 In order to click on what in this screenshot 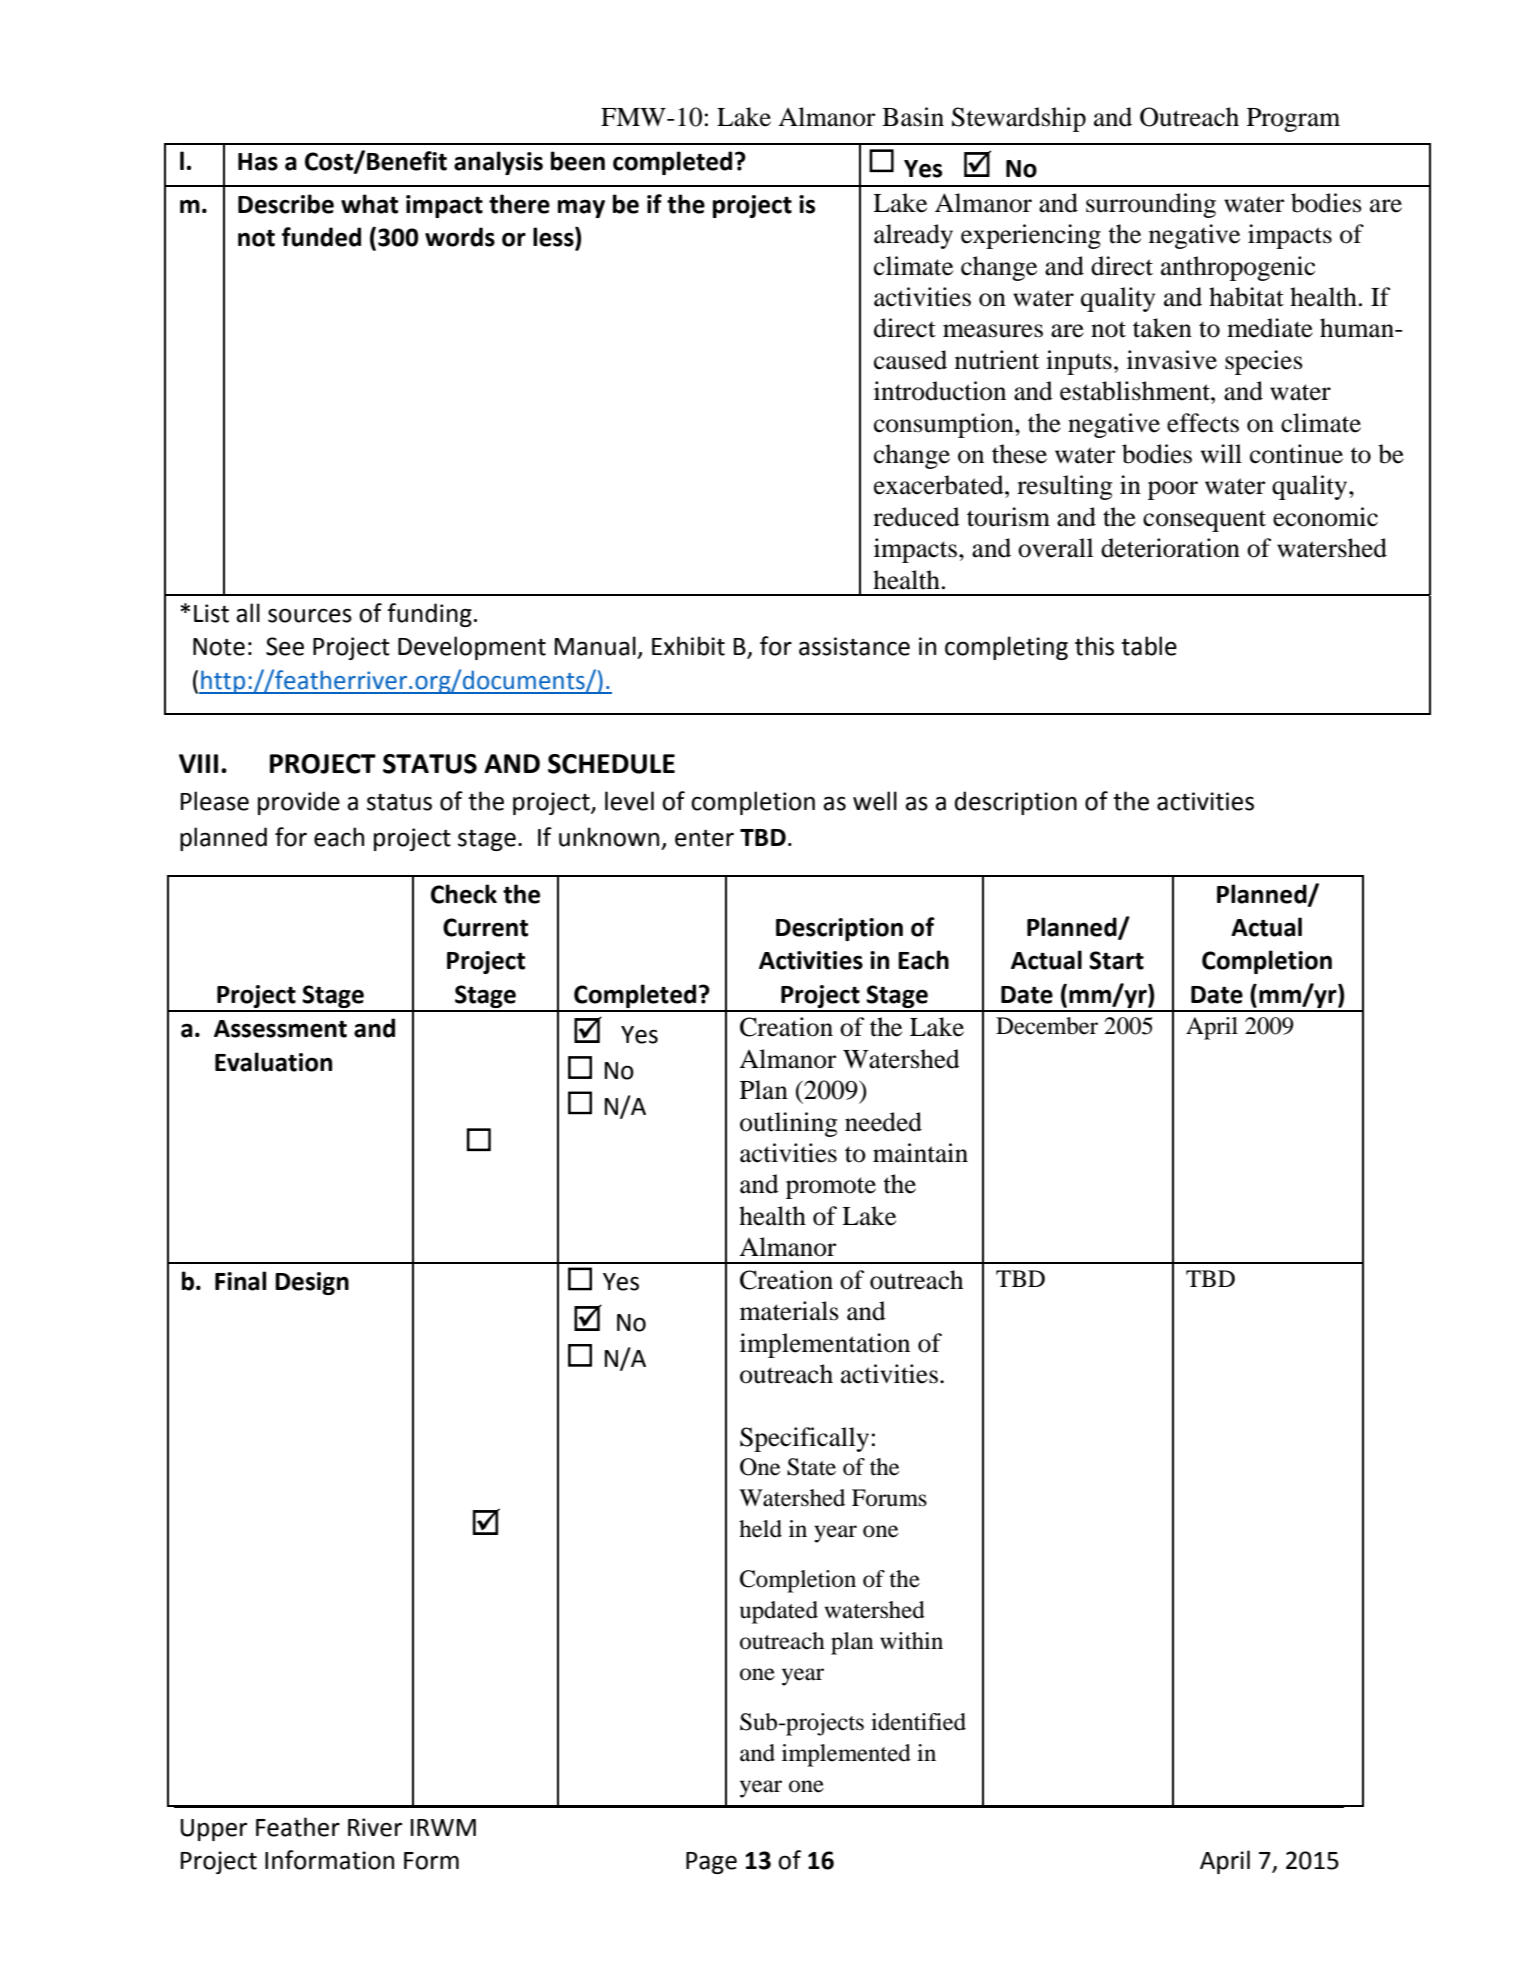, I will do `click(369, 204)`.
